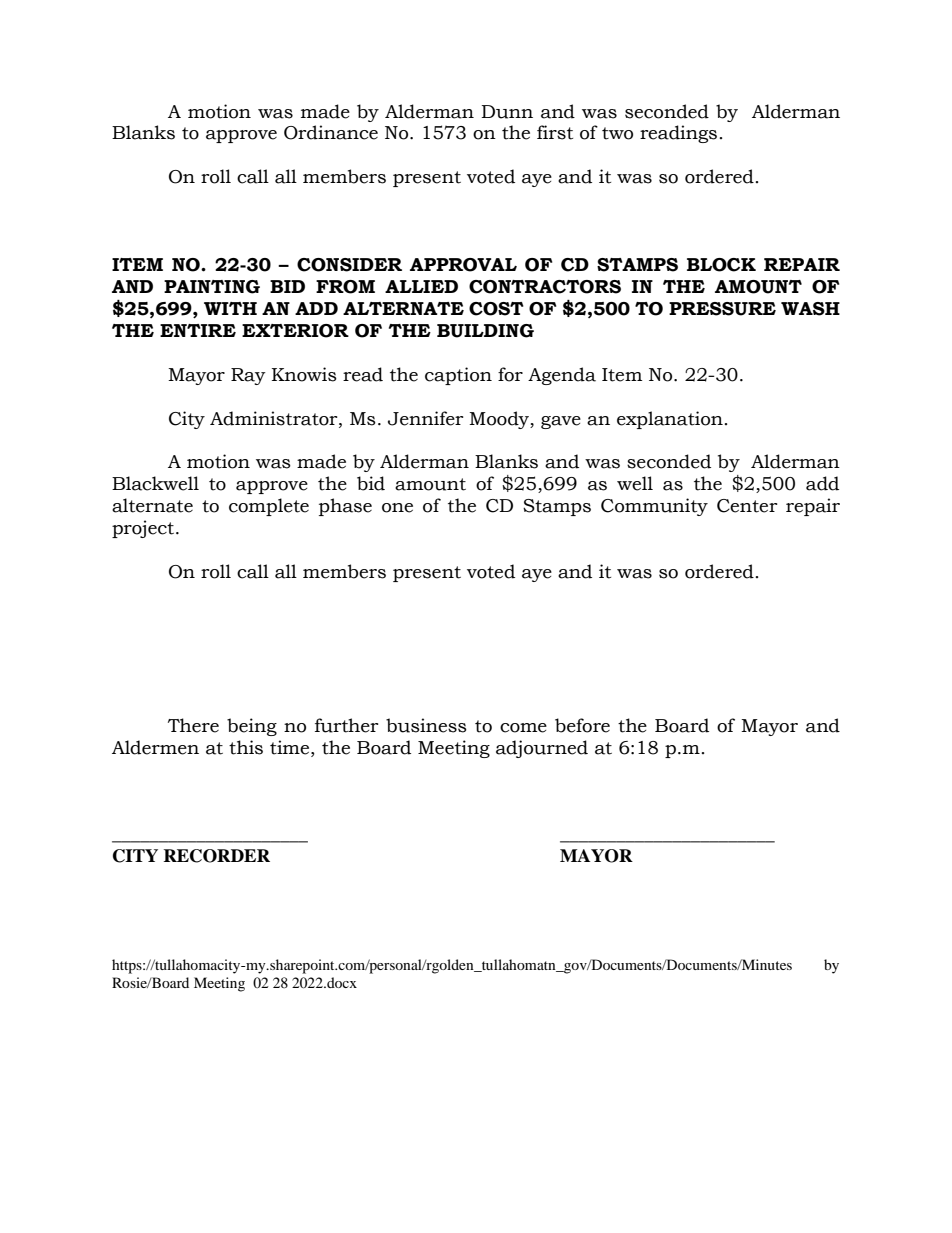  Describe the element at coordinates (617, 133) in the screenshot. I see `two` at that location.
